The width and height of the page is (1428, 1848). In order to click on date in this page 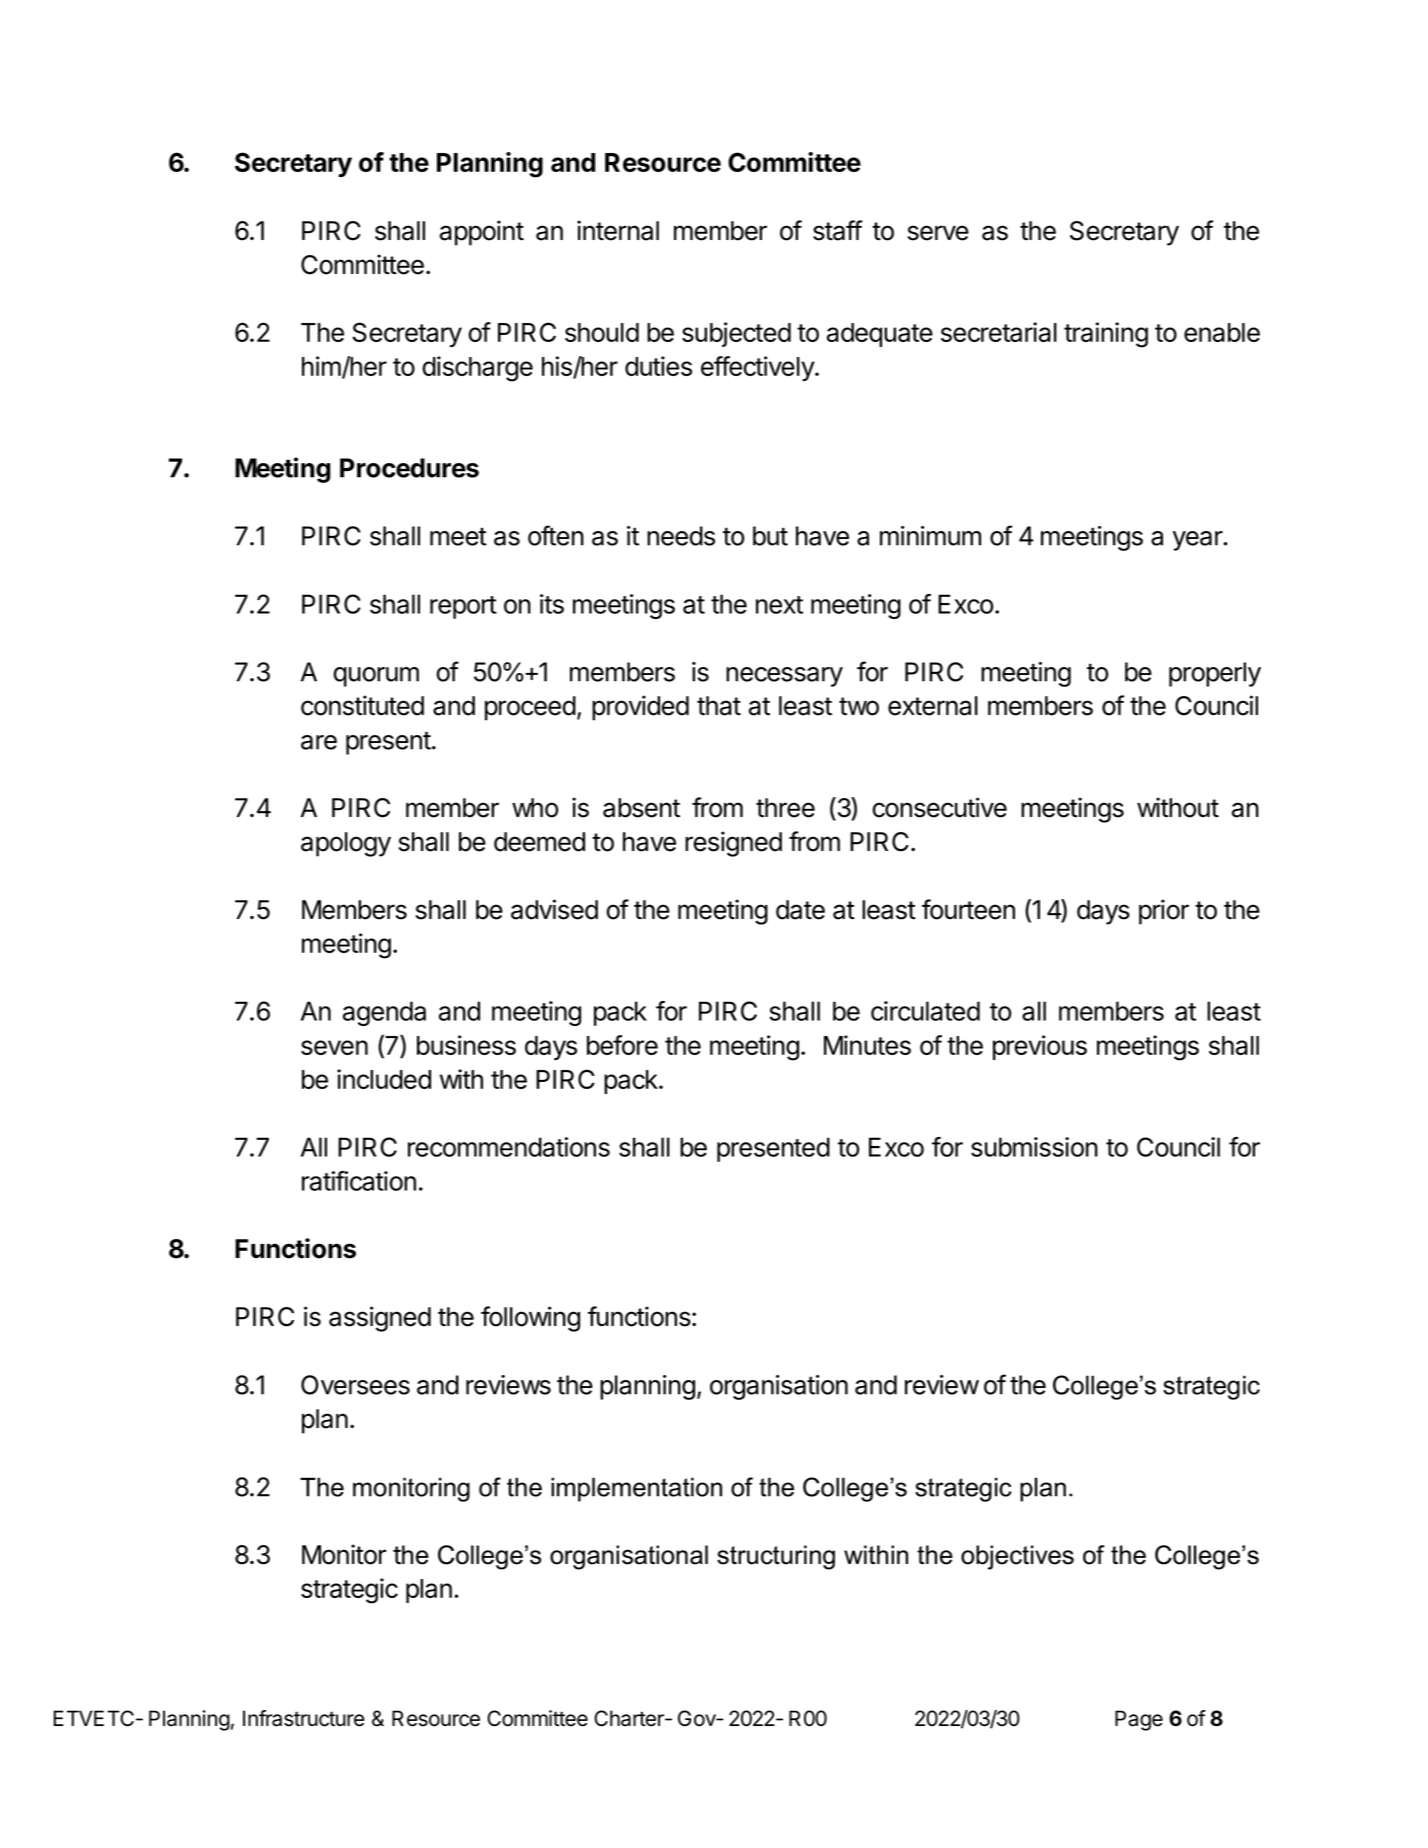, I will do `click(800, 910)`.
